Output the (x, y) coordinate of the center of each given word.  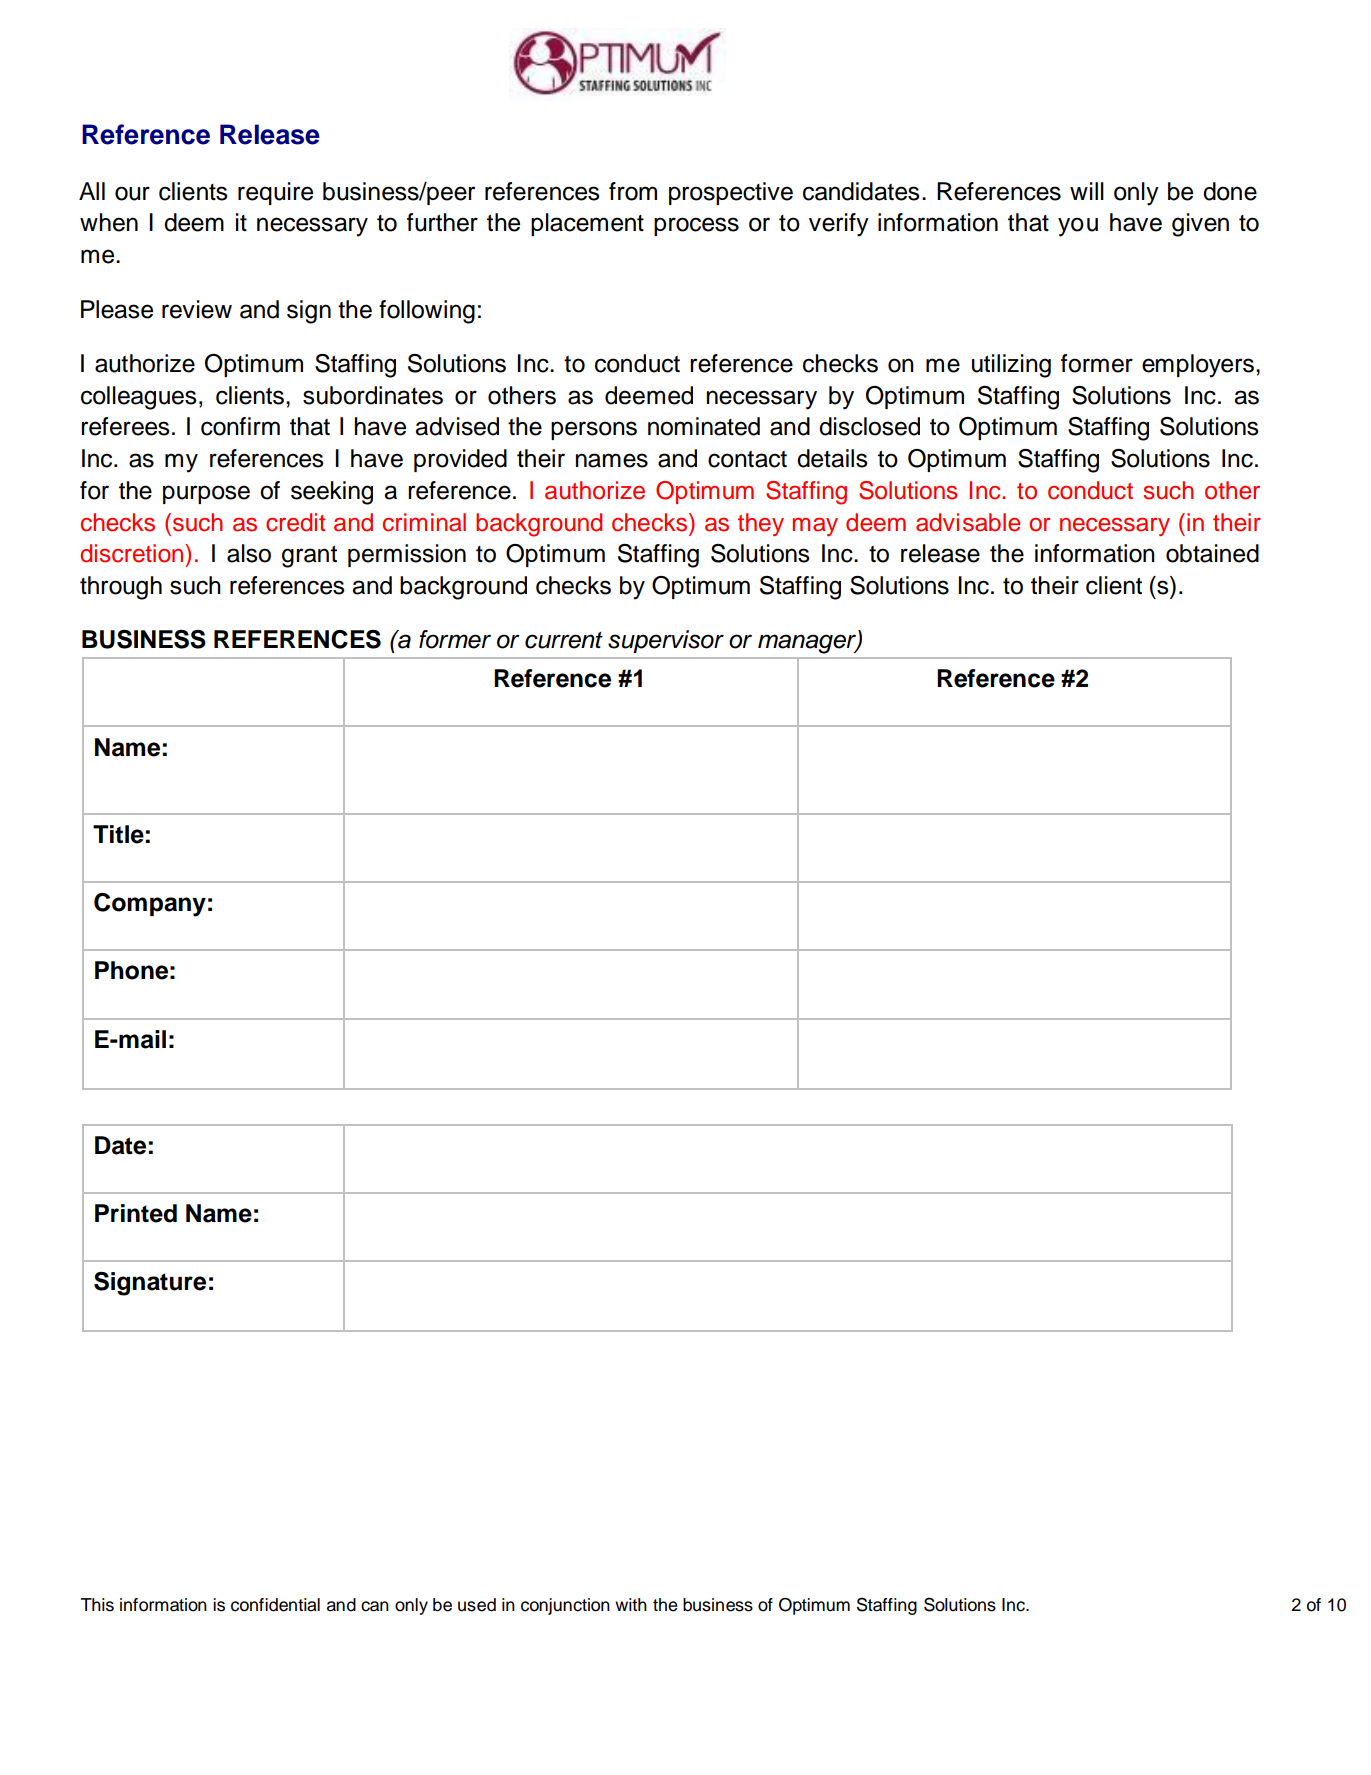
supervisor (666, 641)
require (275, 193)
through (121, 588)
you (1078, 227)
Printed (136, 1213)
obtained (1212, 553)
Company (150, 905)
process (696, 226)
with (631, 1604)
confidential (275, 1605)
